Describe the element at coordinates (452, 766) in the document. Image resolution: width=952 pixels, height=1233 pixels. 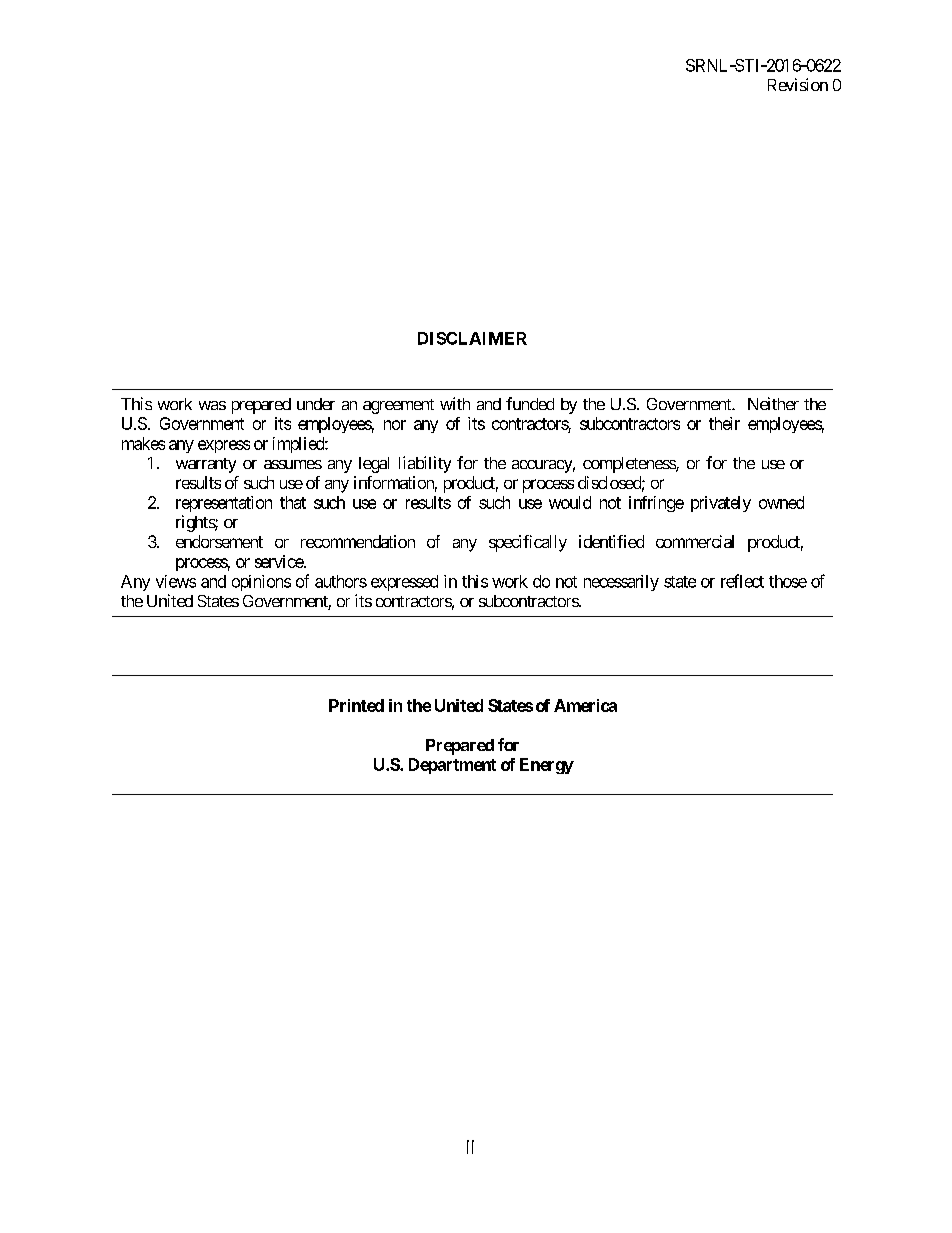
I see `Department` at that location.
